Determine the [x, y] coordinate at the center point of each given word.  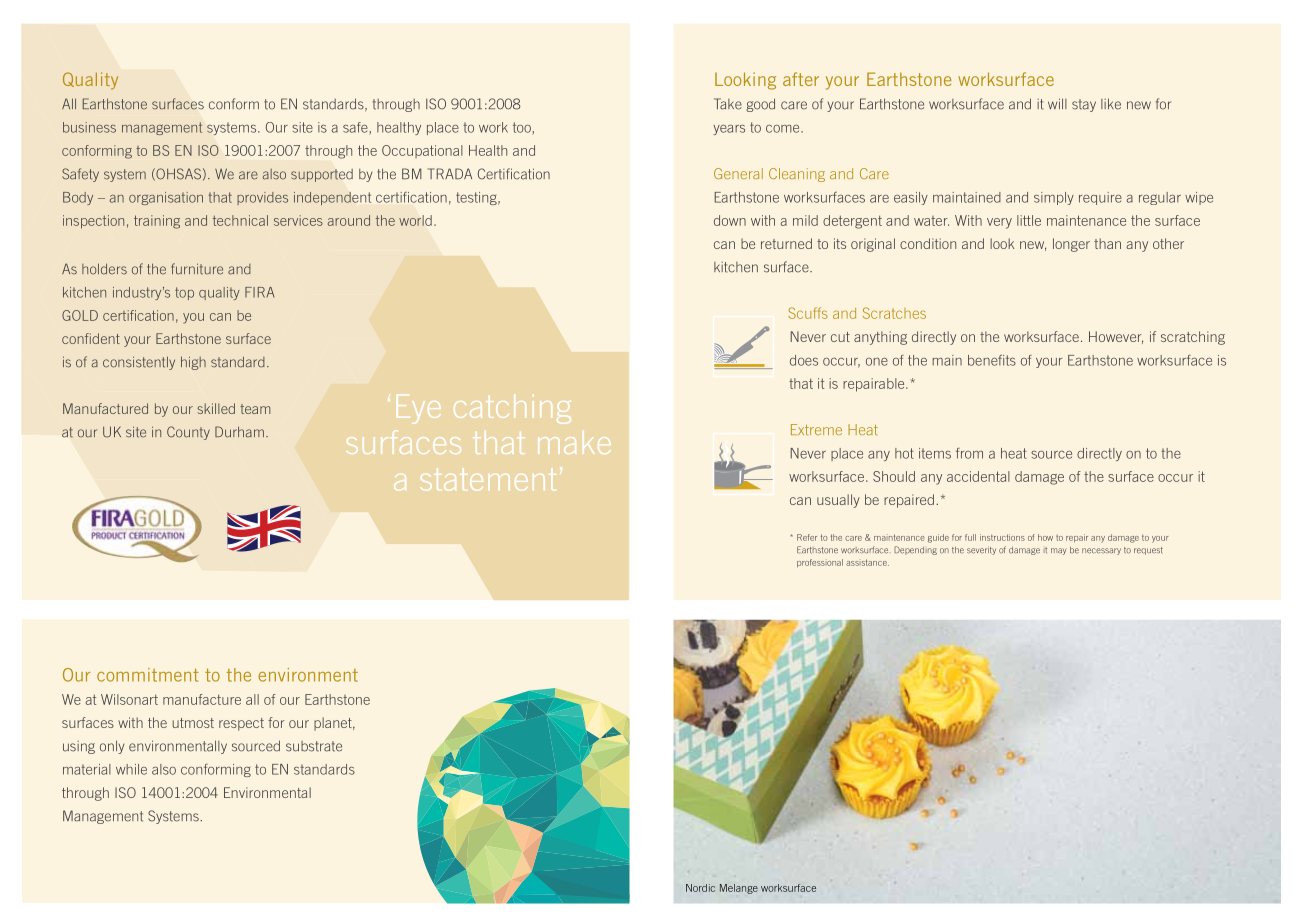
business [89, 127]
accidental [978, 476]
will [1057, 103]
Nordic [700, 888]
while [131, 769]
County [188, 433]
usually [838, 501]
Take [728, 104]
